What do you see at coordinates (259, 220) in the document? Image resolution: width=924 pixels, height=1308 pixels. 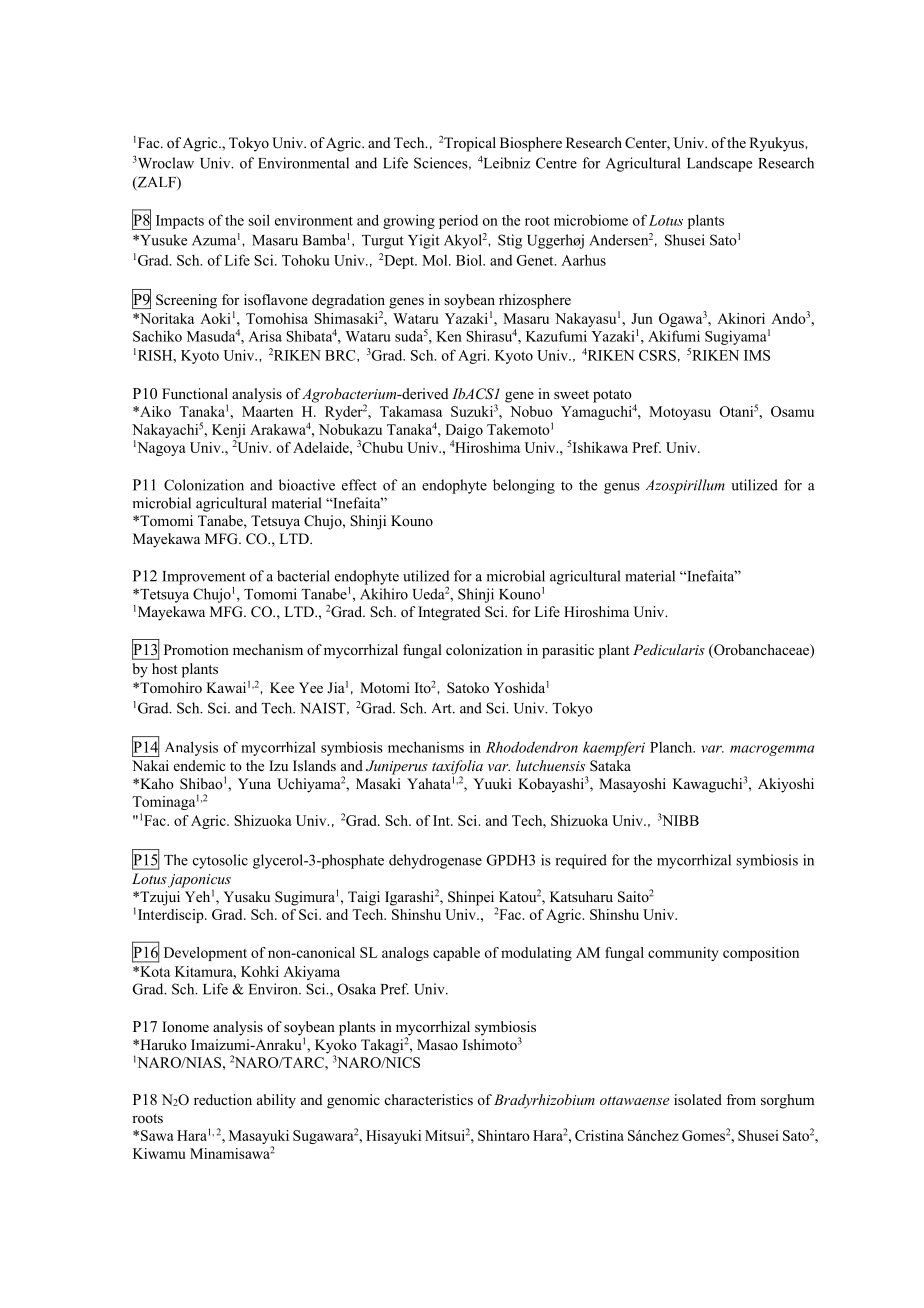 I see `soil` at bounding box center [259, 220].
